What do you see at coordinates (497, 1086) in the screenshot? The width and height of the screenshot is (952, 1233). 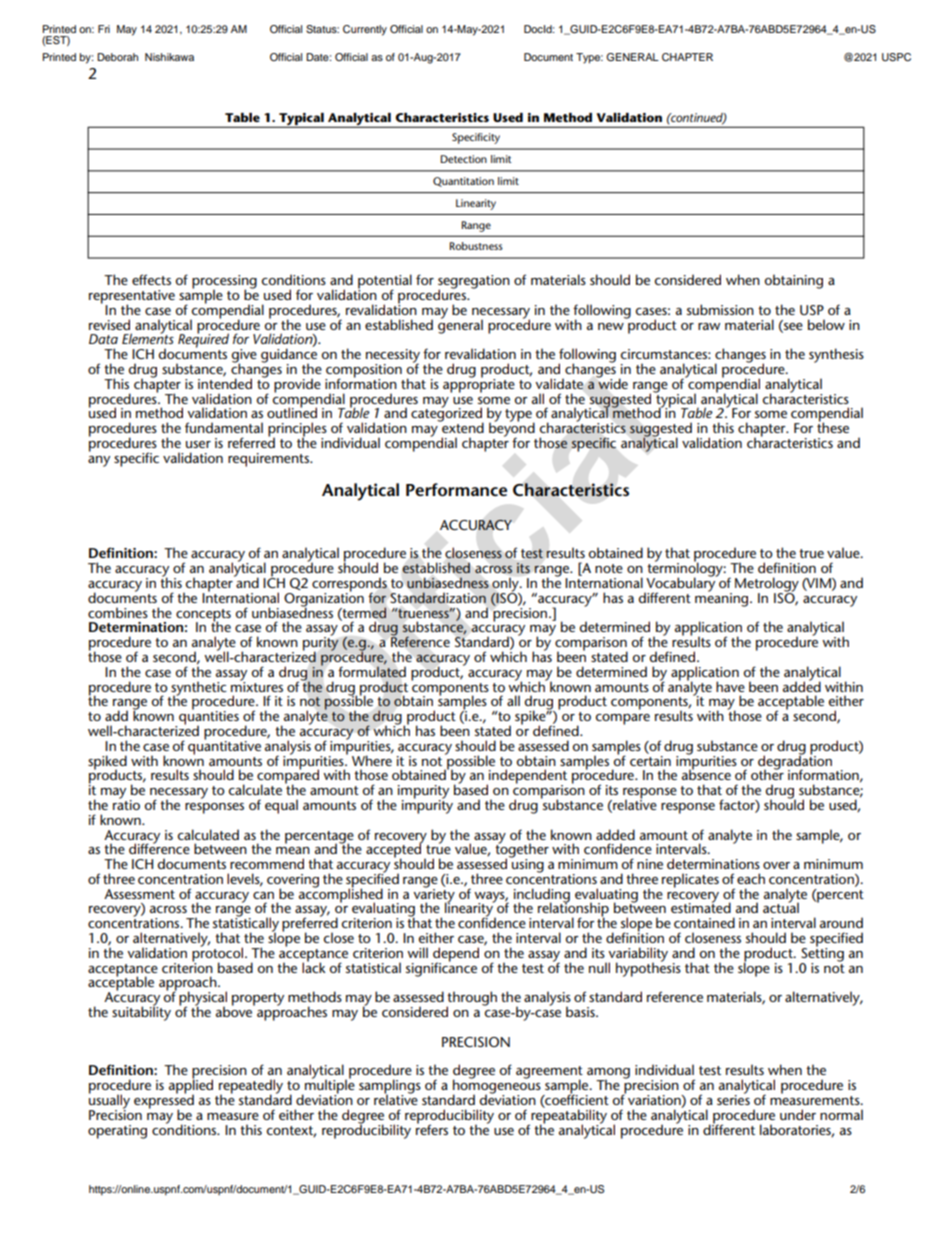 I see `homogeneous` at bounding box center [497, 1086].
